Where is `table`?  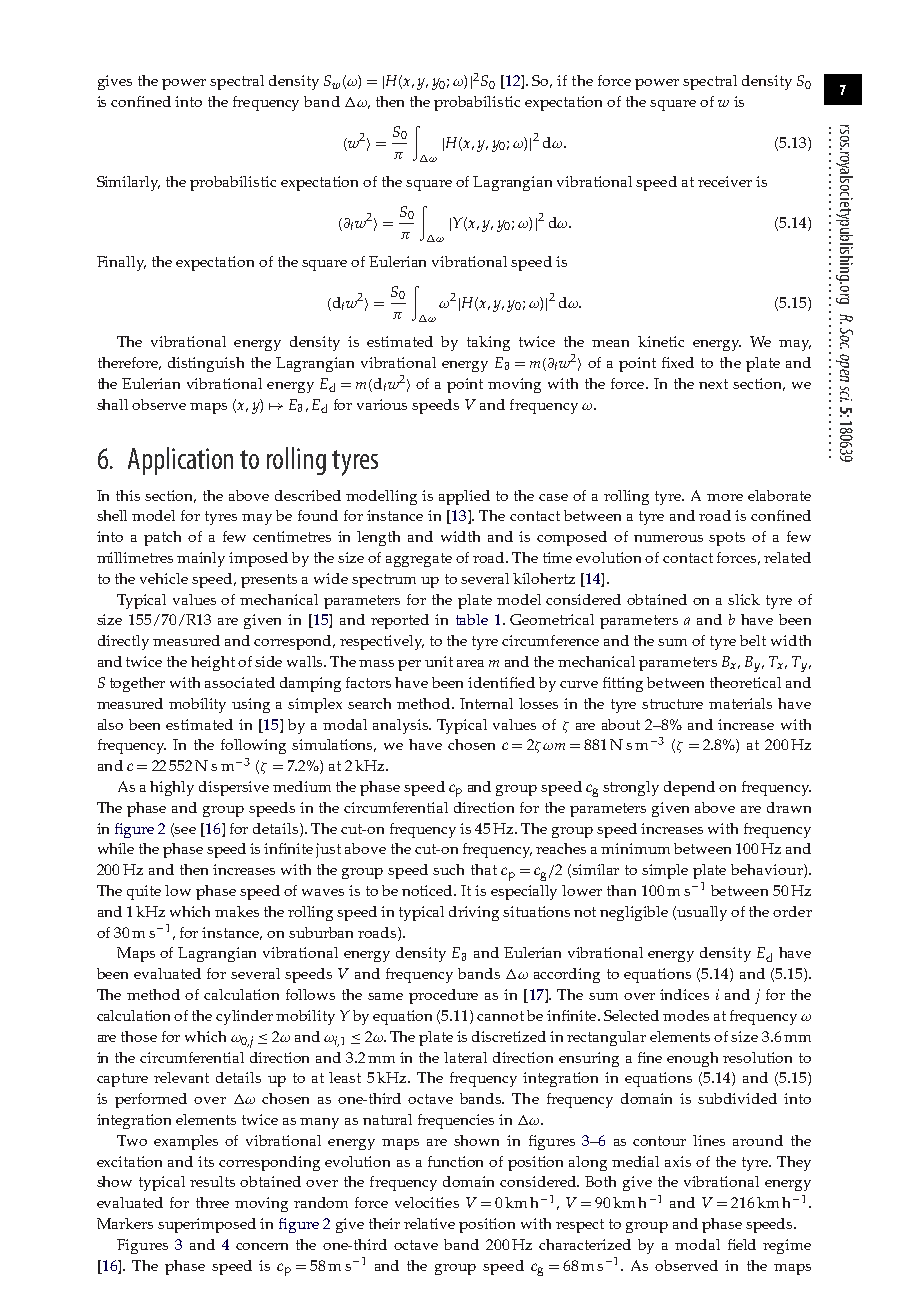
table is located at coordinates (472, 619).
